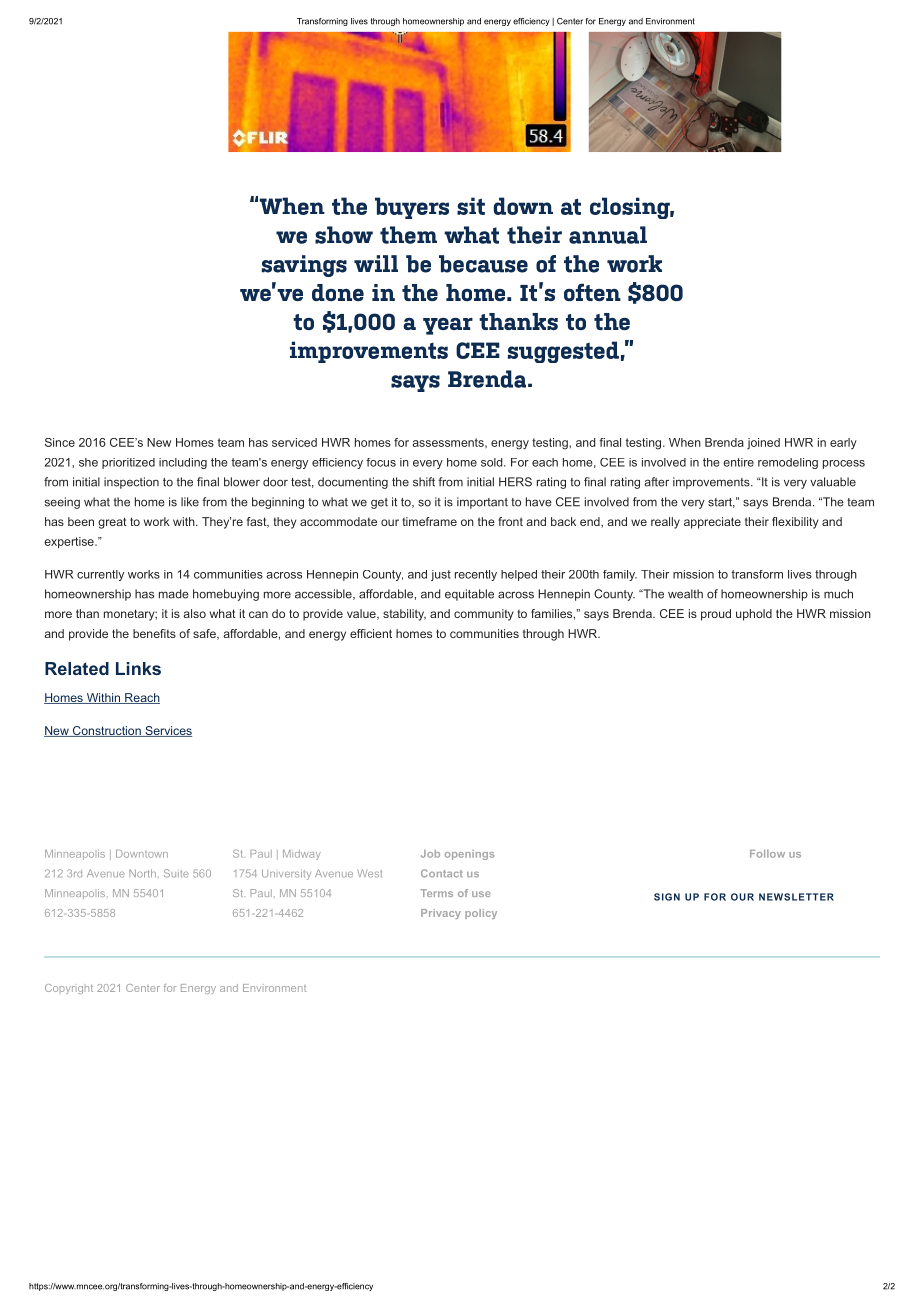 The width and height of the image is (924, 1308). I want to click on savings, so click(304, 266).
